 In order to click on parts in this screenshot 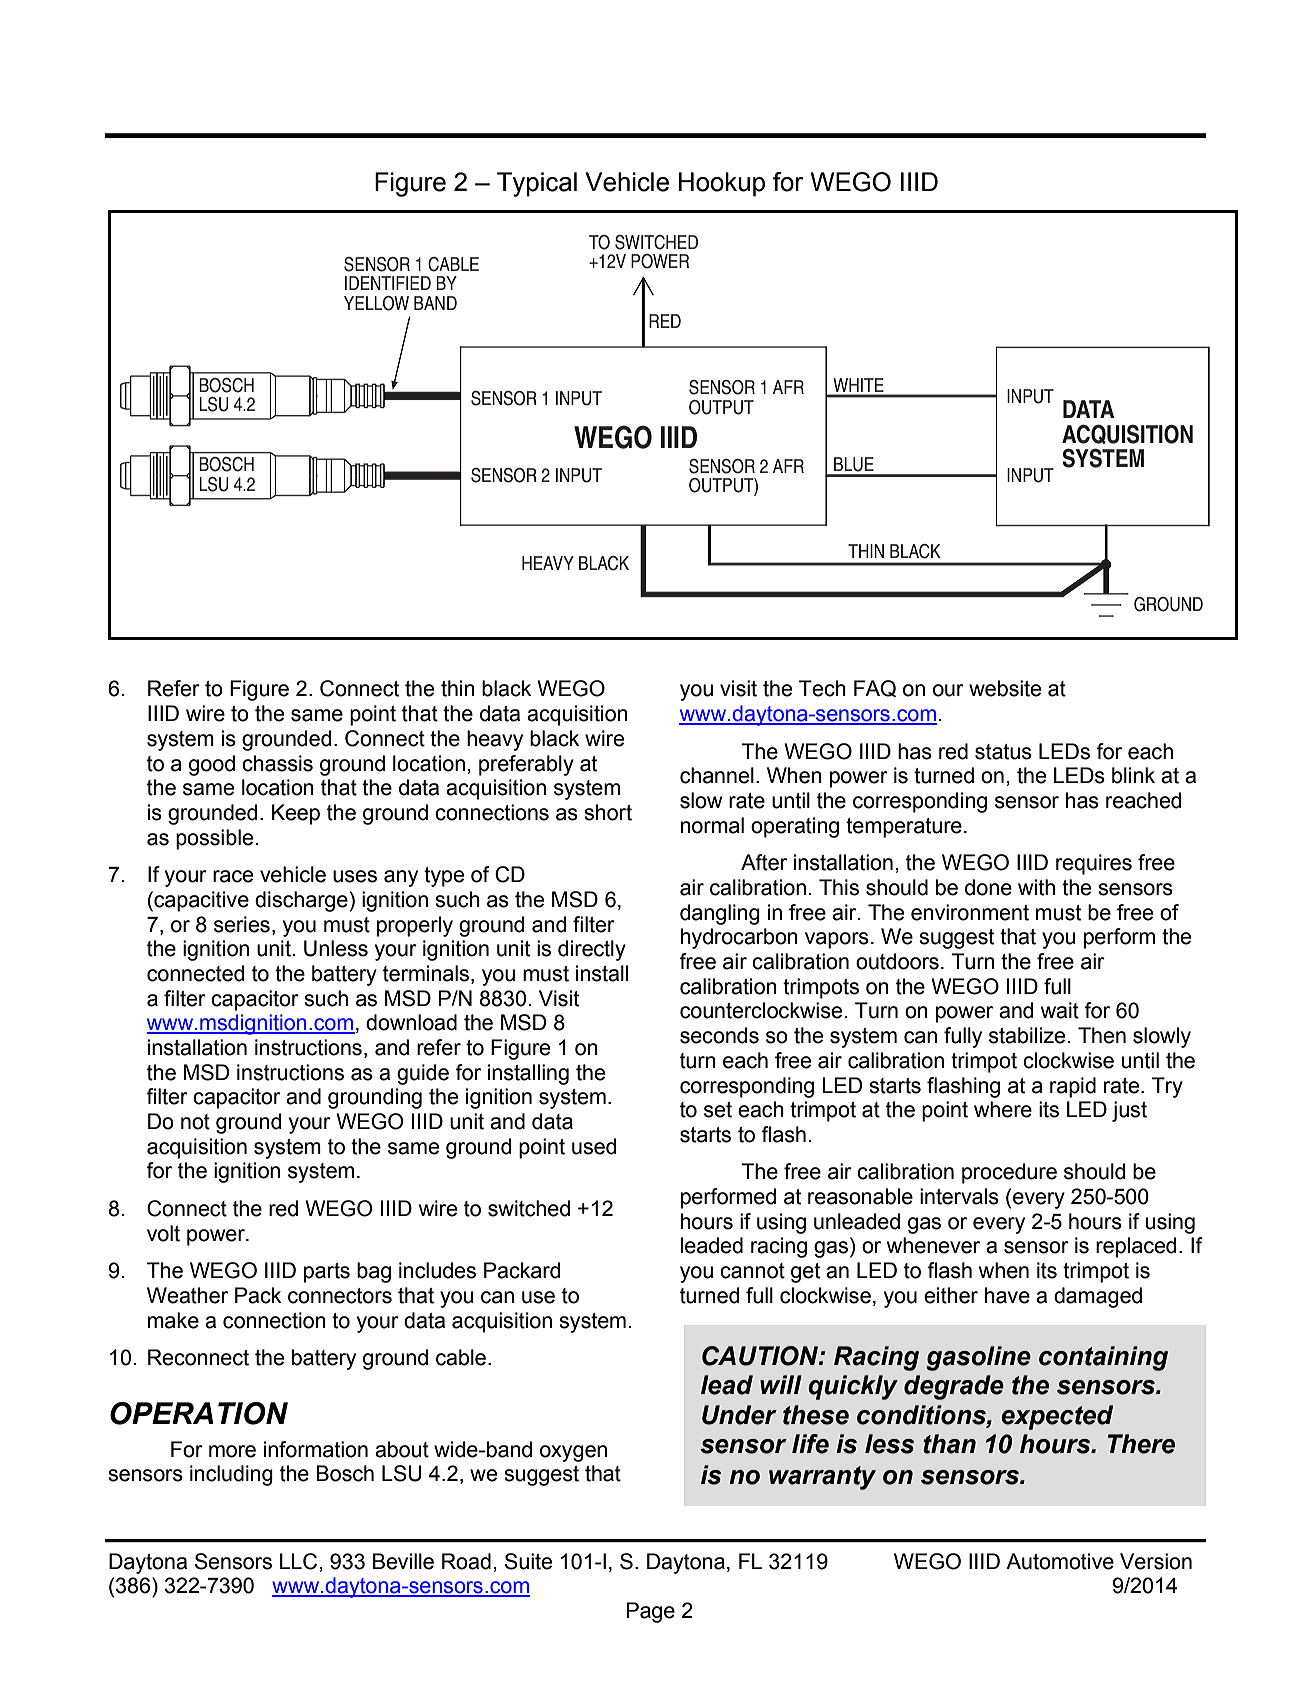, I will do `click(327, 1273)`.
